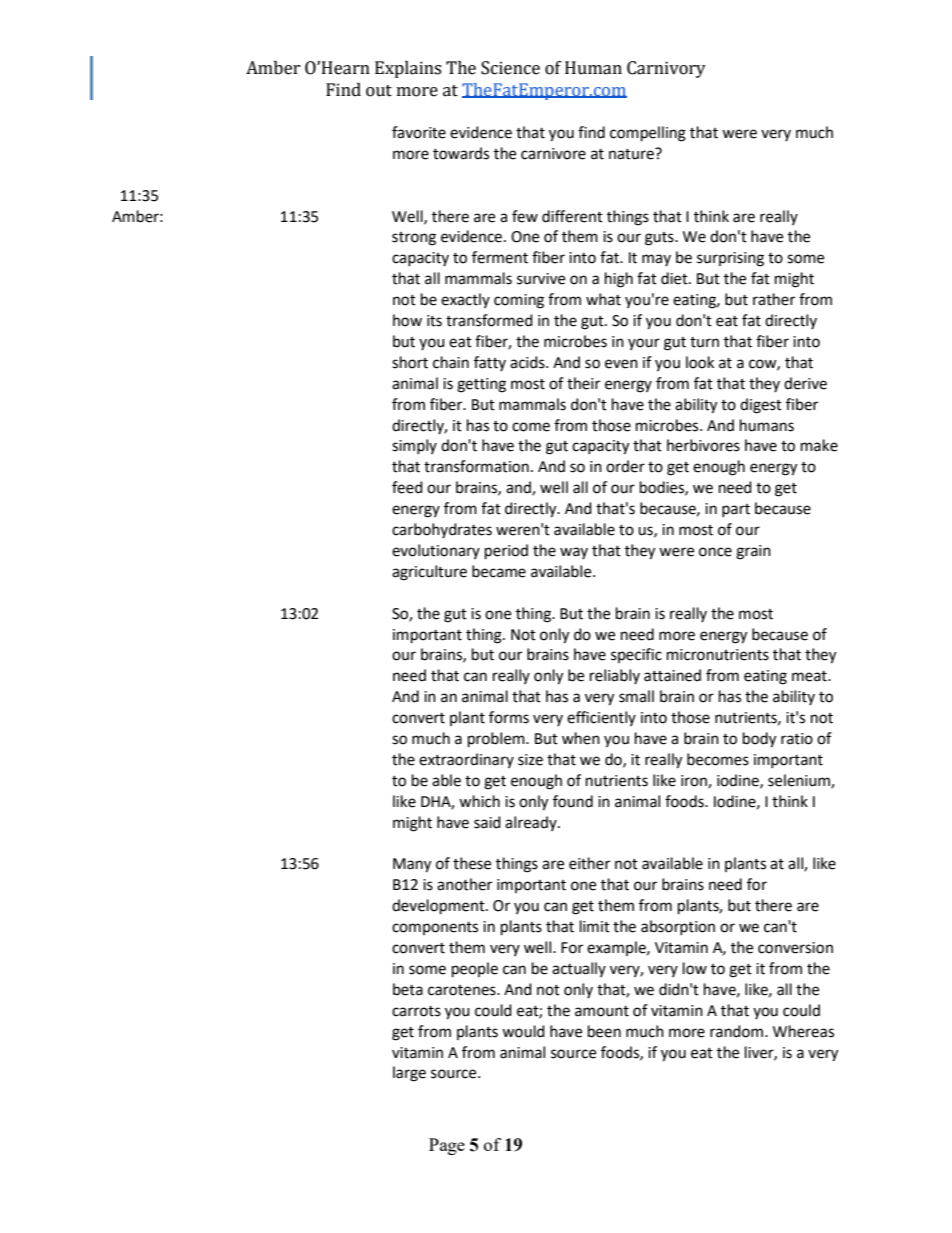 This page has width=952, height=1233. Describe the element at coordinates (461, 153) in the page. I see `towards` at that location.
